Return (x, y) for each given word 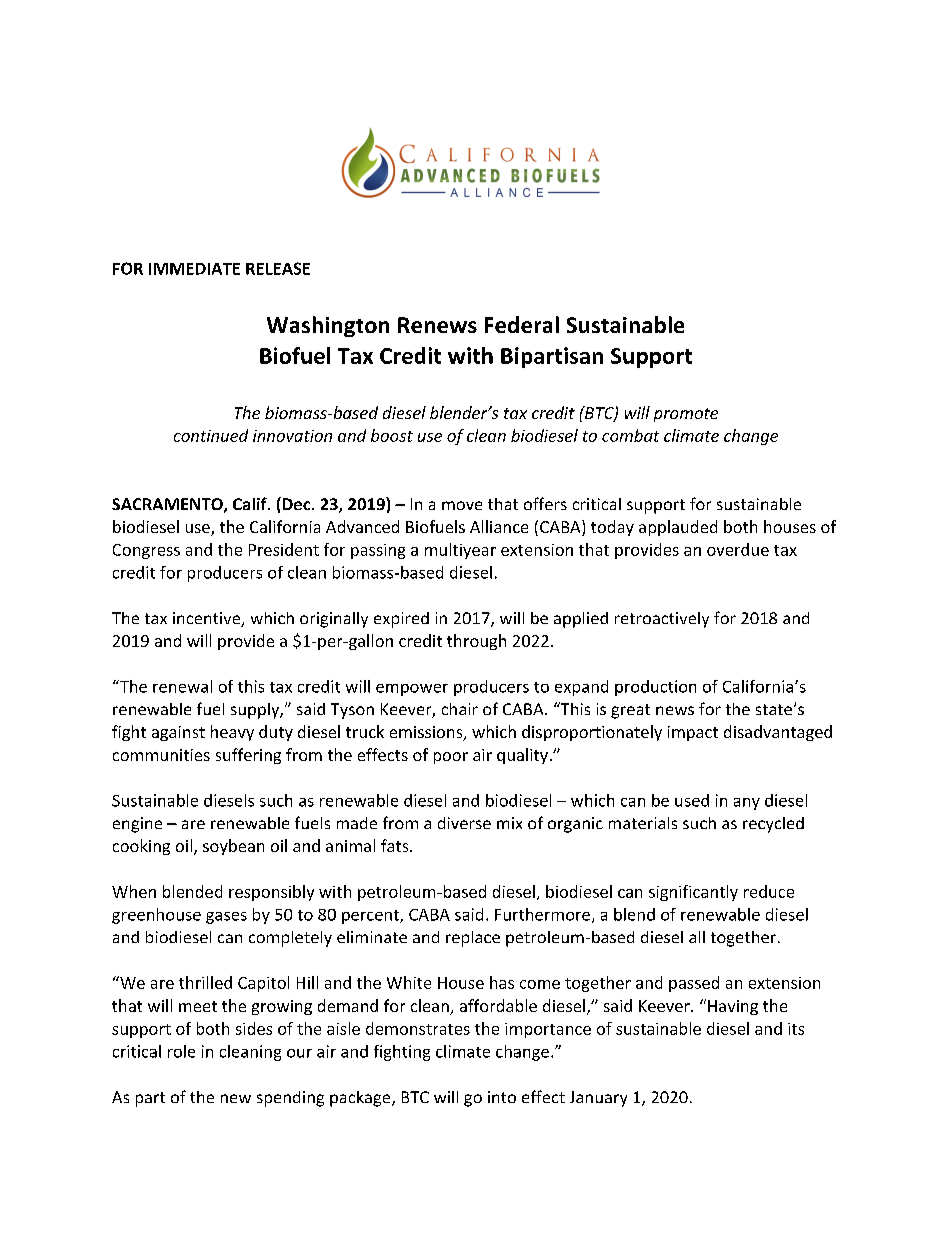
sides (254, 1028)
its (796, 1029)
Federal (522, 324)
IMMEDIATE (194, 269)
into (502, 1097)
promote (686, 415)
